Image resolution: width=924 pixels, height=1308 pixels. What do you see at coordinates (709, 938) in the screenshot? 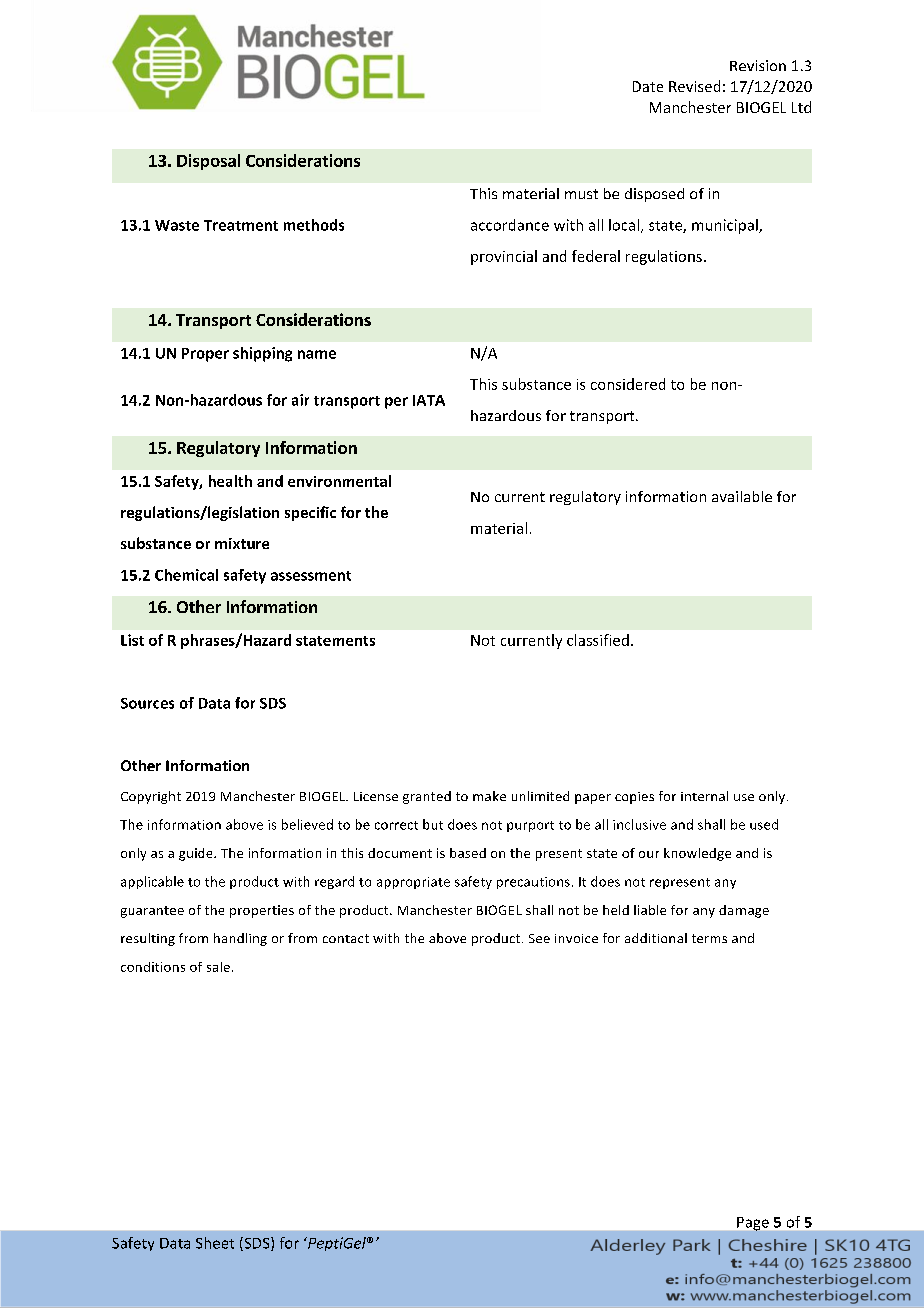
I see `terms` at bounding box center [709, 938].
